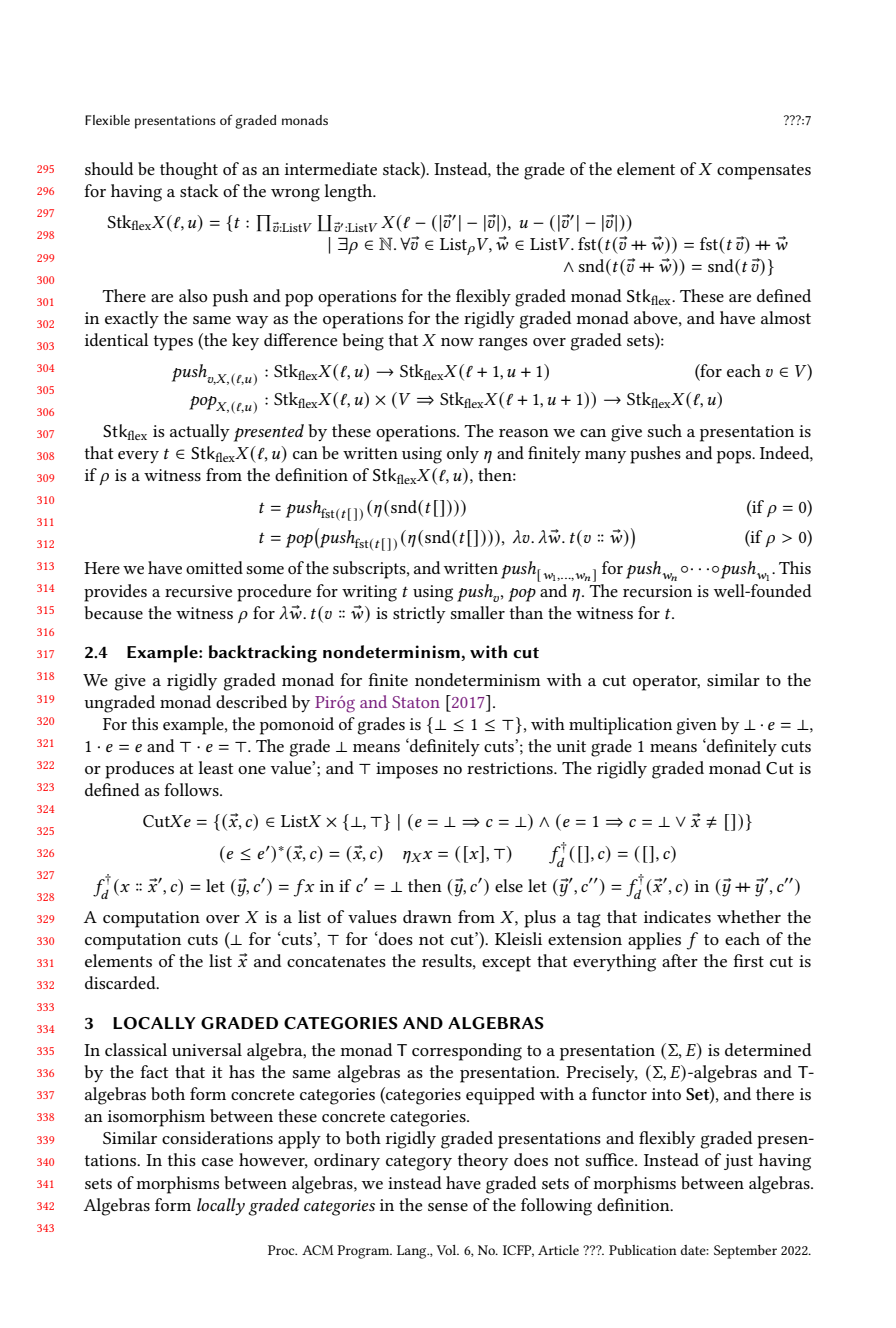 The width and height of the image is (896, 1328). I want to click on follows, so click(192, 789).
